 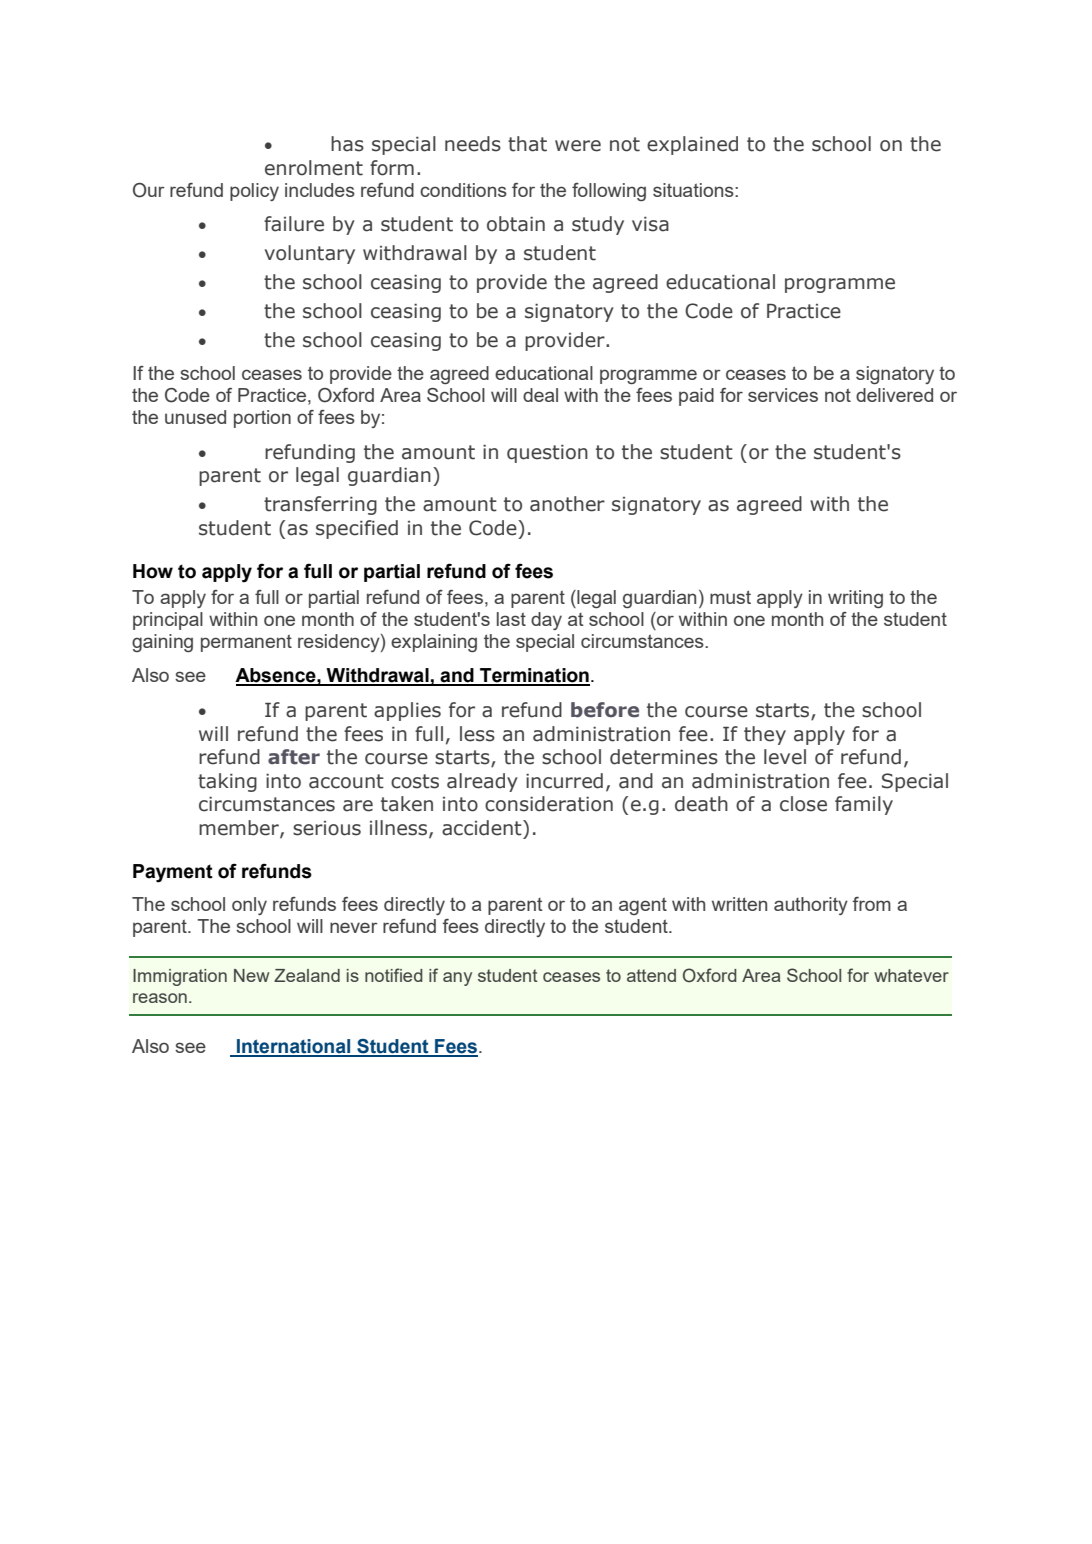 I want to click on level, so click(x=785, y=757).
